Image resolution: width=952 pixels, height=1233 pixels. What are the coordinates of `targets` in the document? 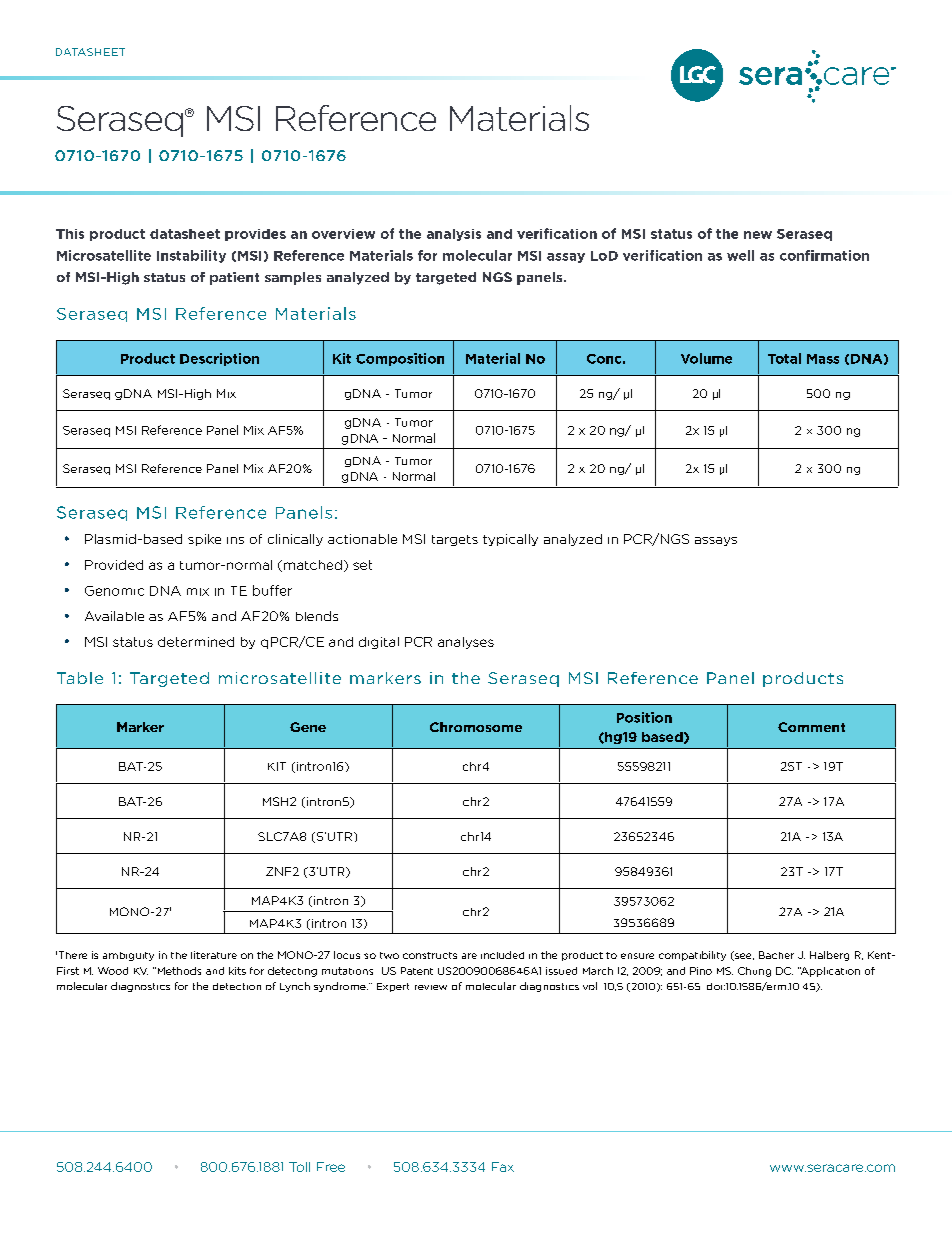 It's located at (455, 540).
